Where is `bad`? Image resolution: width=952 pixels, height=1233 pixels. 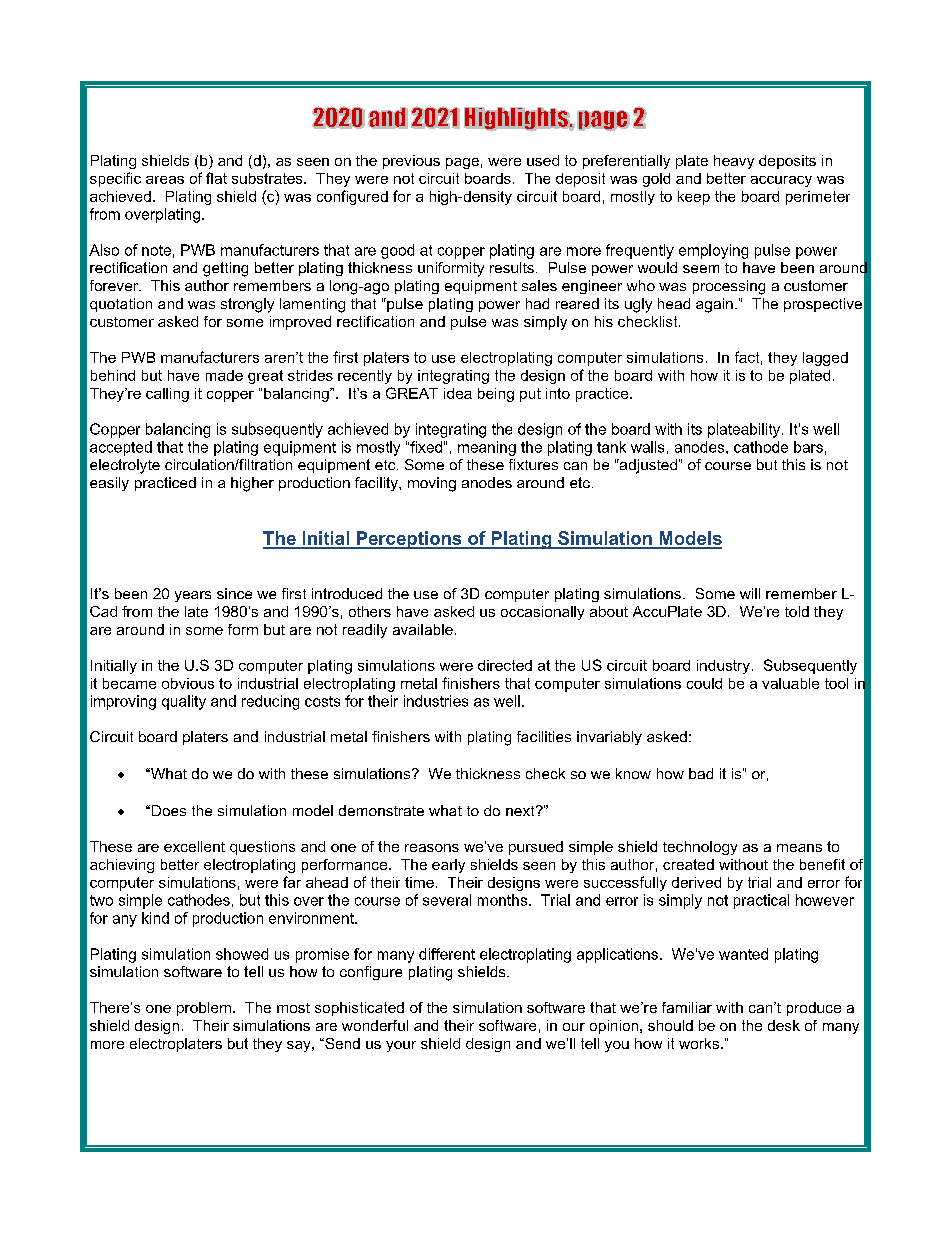 bad is located at coordinates (701, 773).
